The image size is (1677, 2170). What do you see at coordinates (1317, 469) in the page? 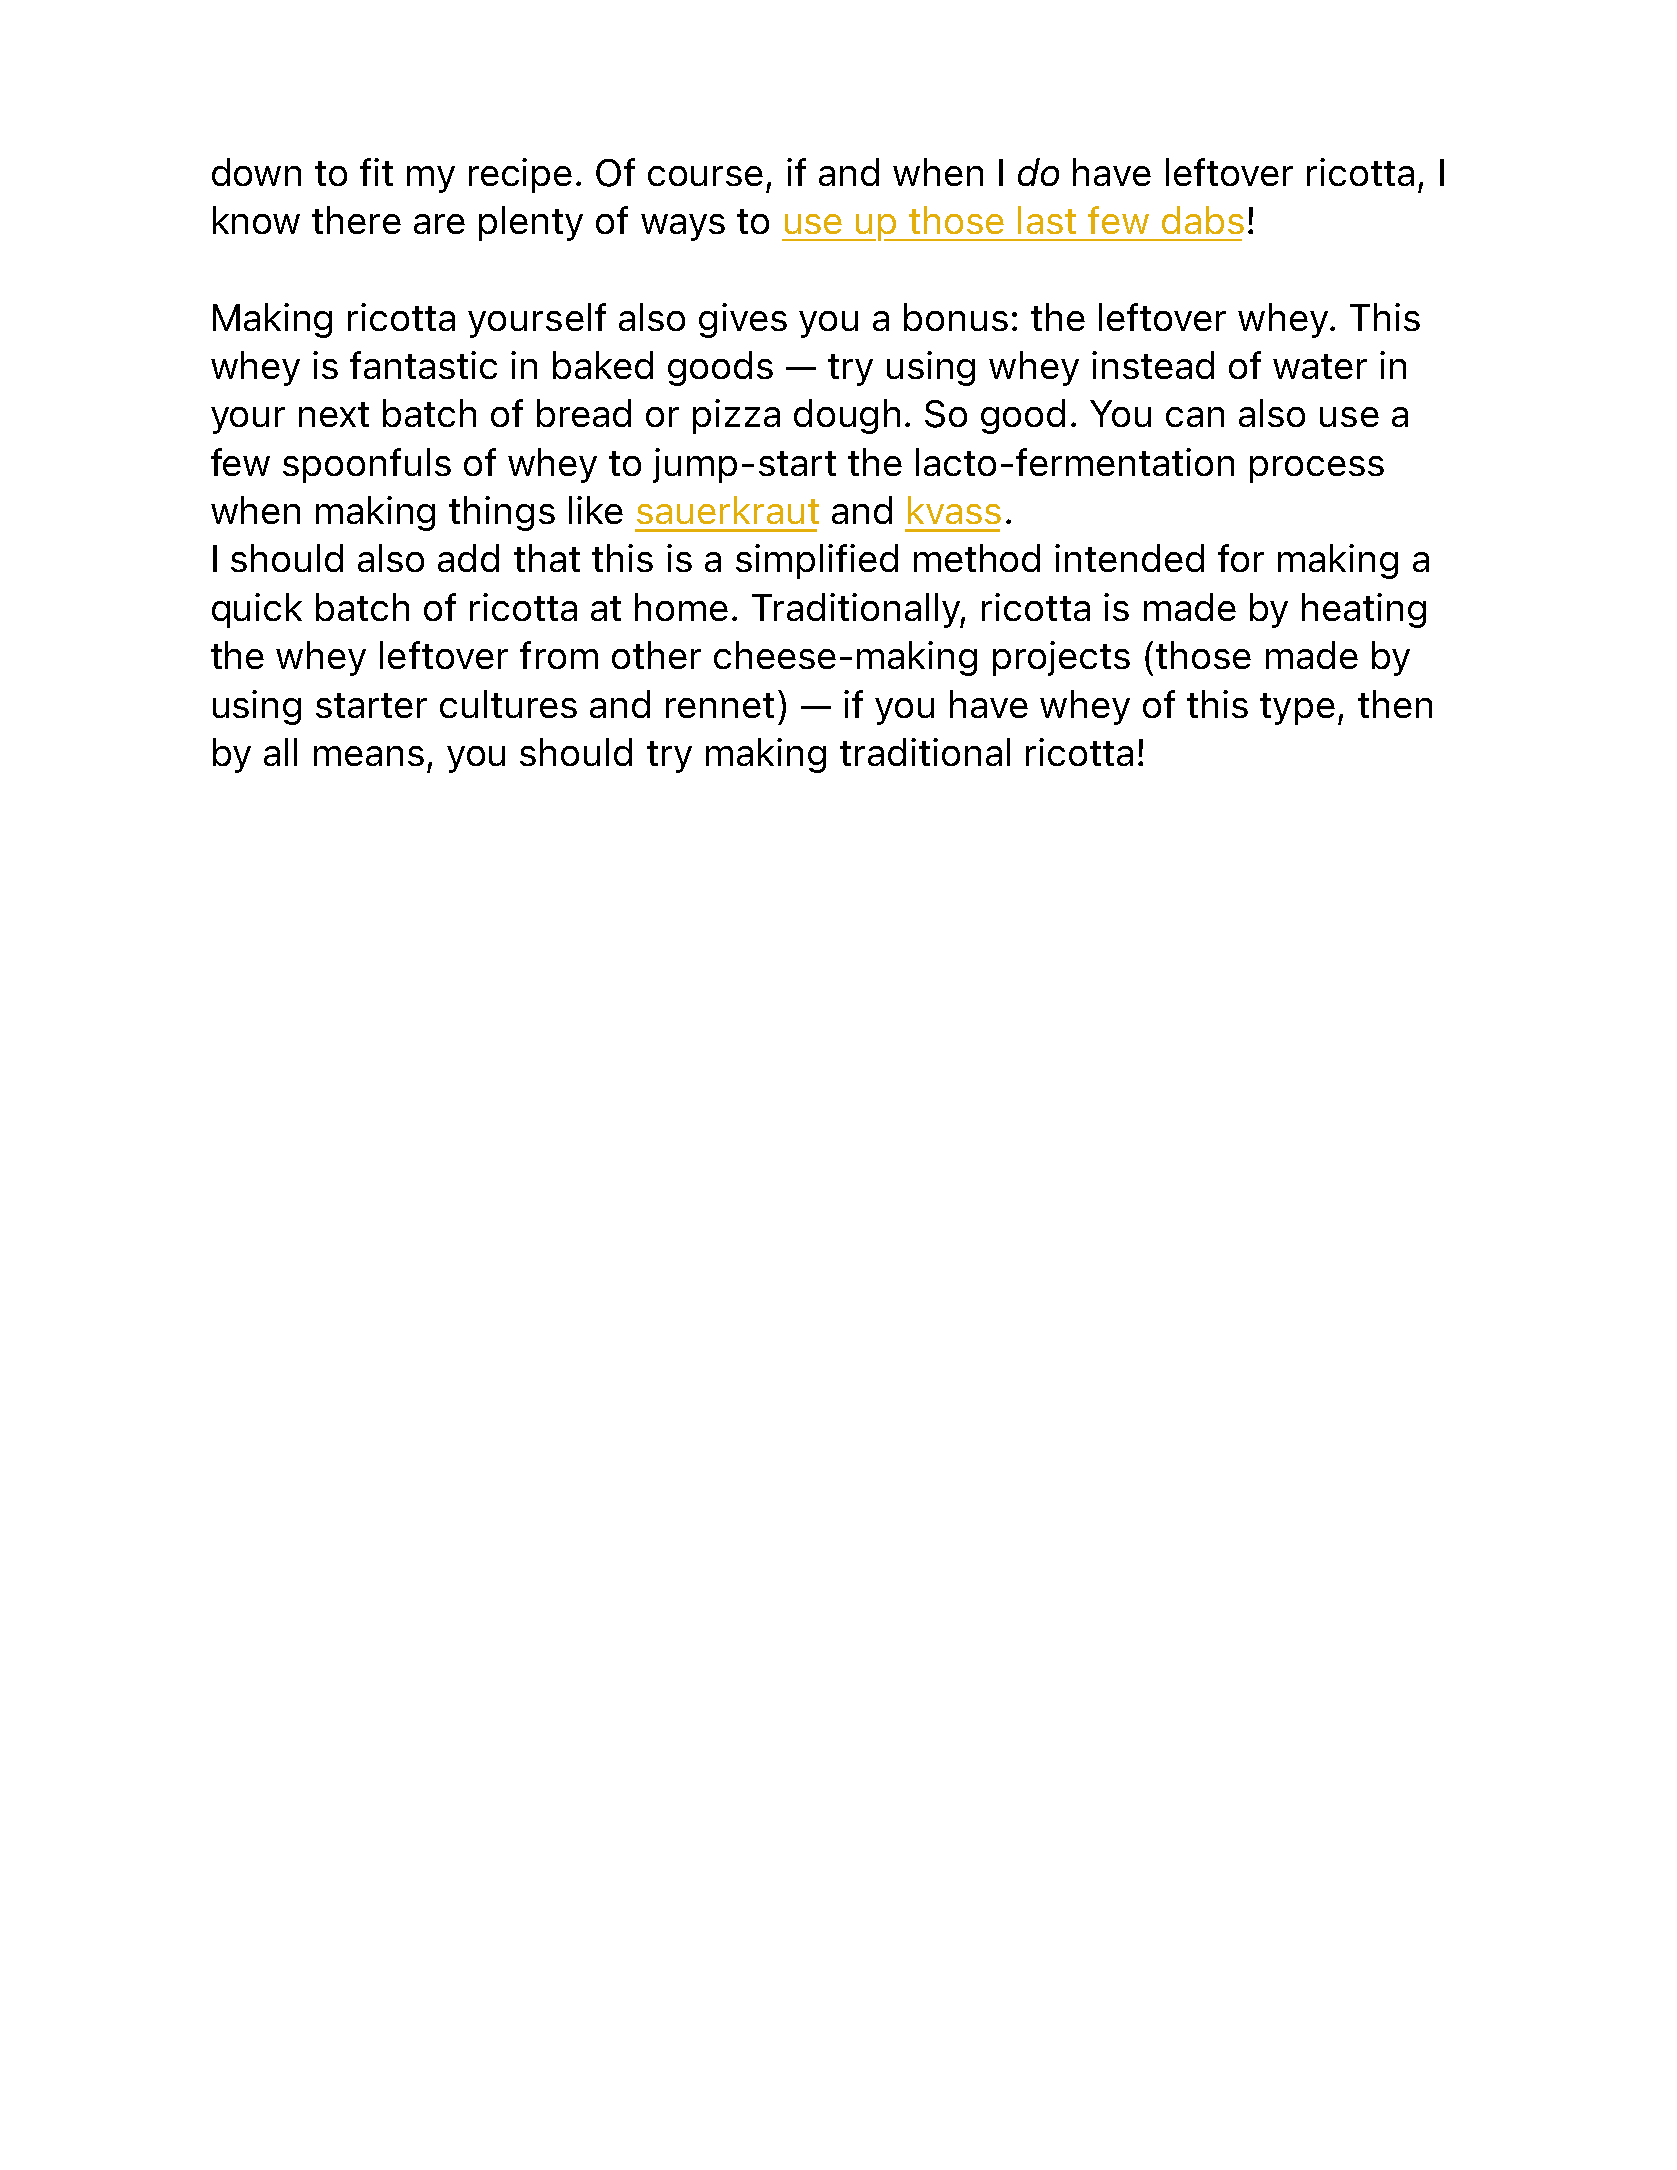
I see `process` at bounding box center [1317, 469].
